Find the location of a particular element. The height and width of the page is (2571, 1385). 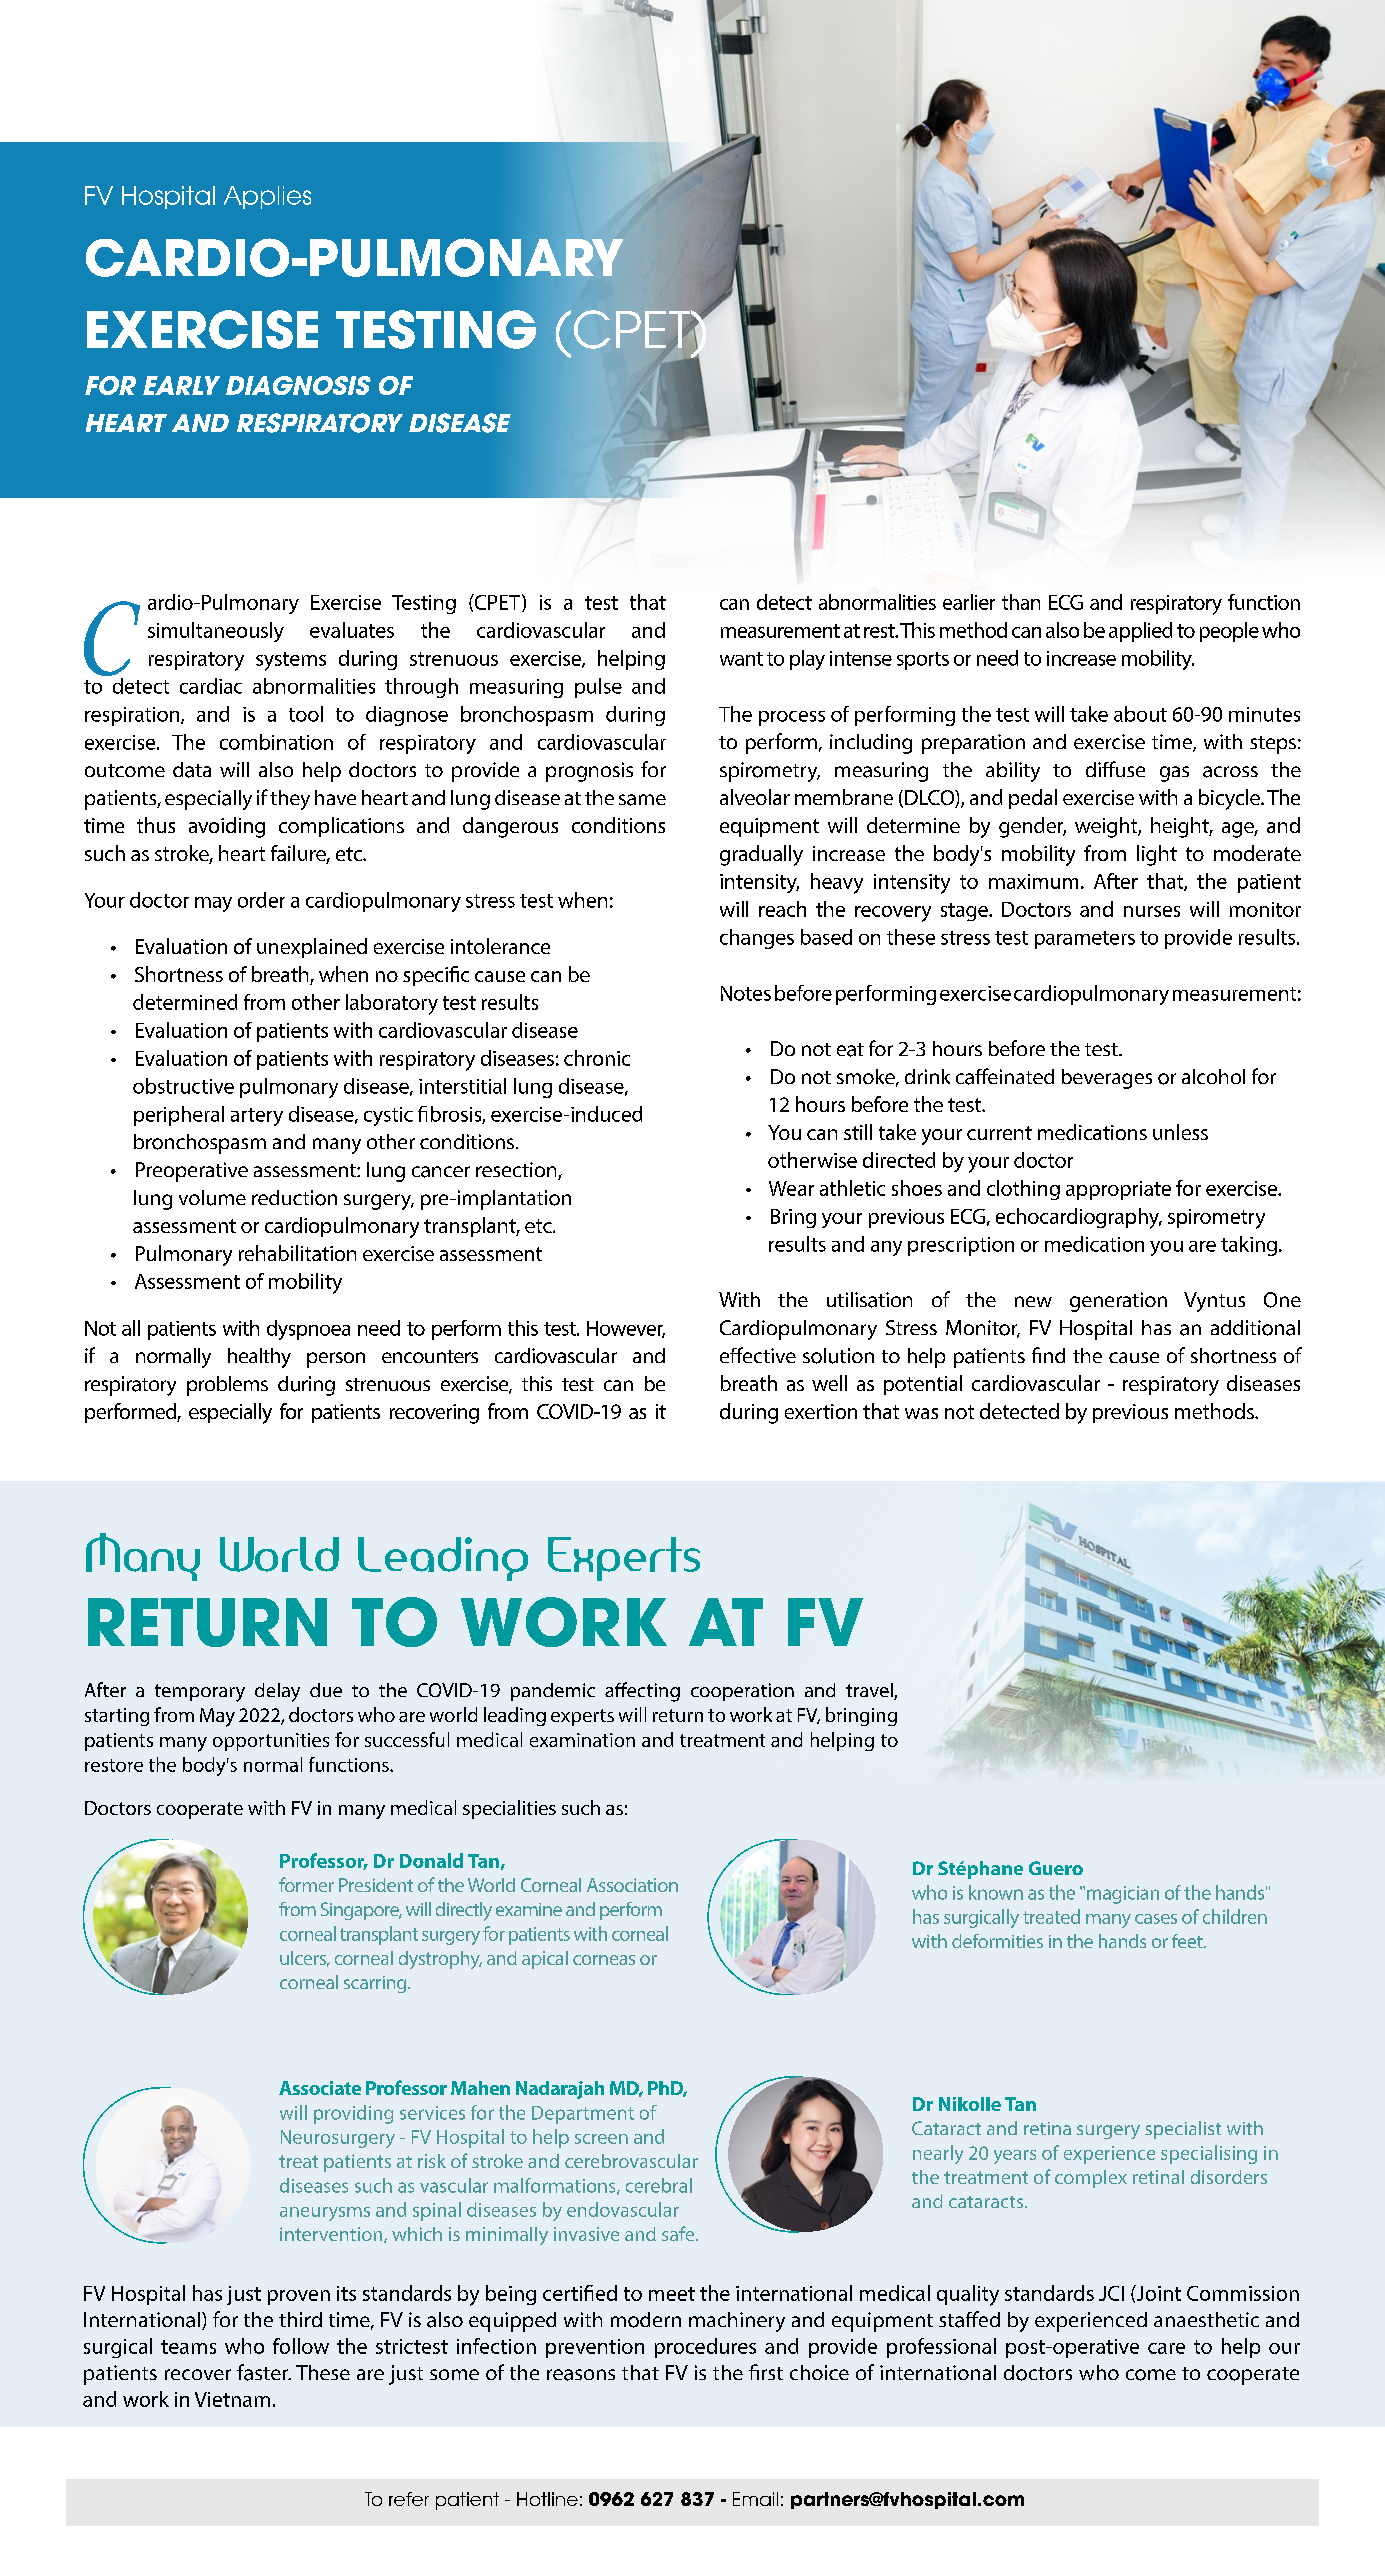

healthy is located at coordinates (259, 1358).
